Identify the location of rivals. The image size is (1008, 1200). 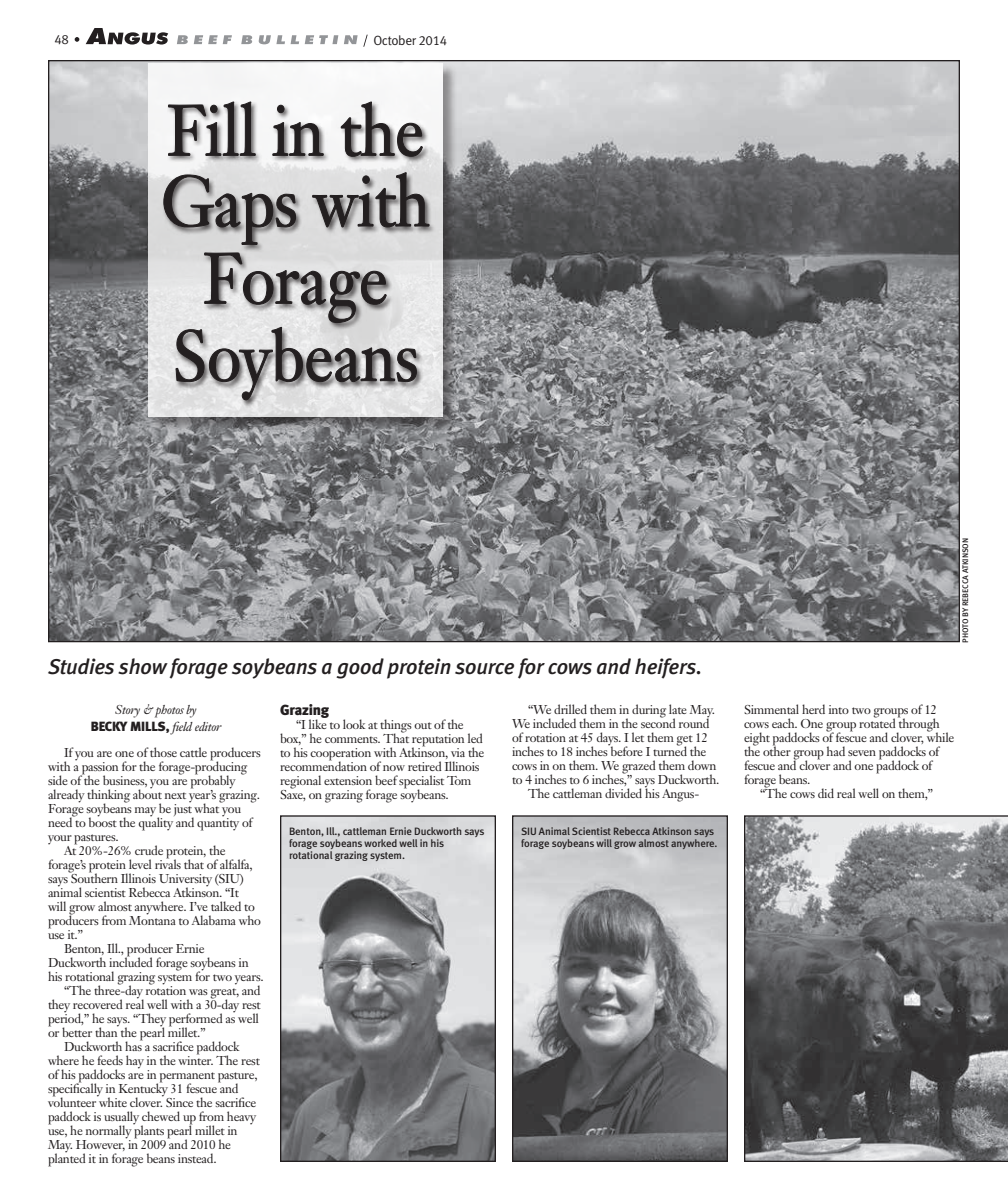
(168, 863).
